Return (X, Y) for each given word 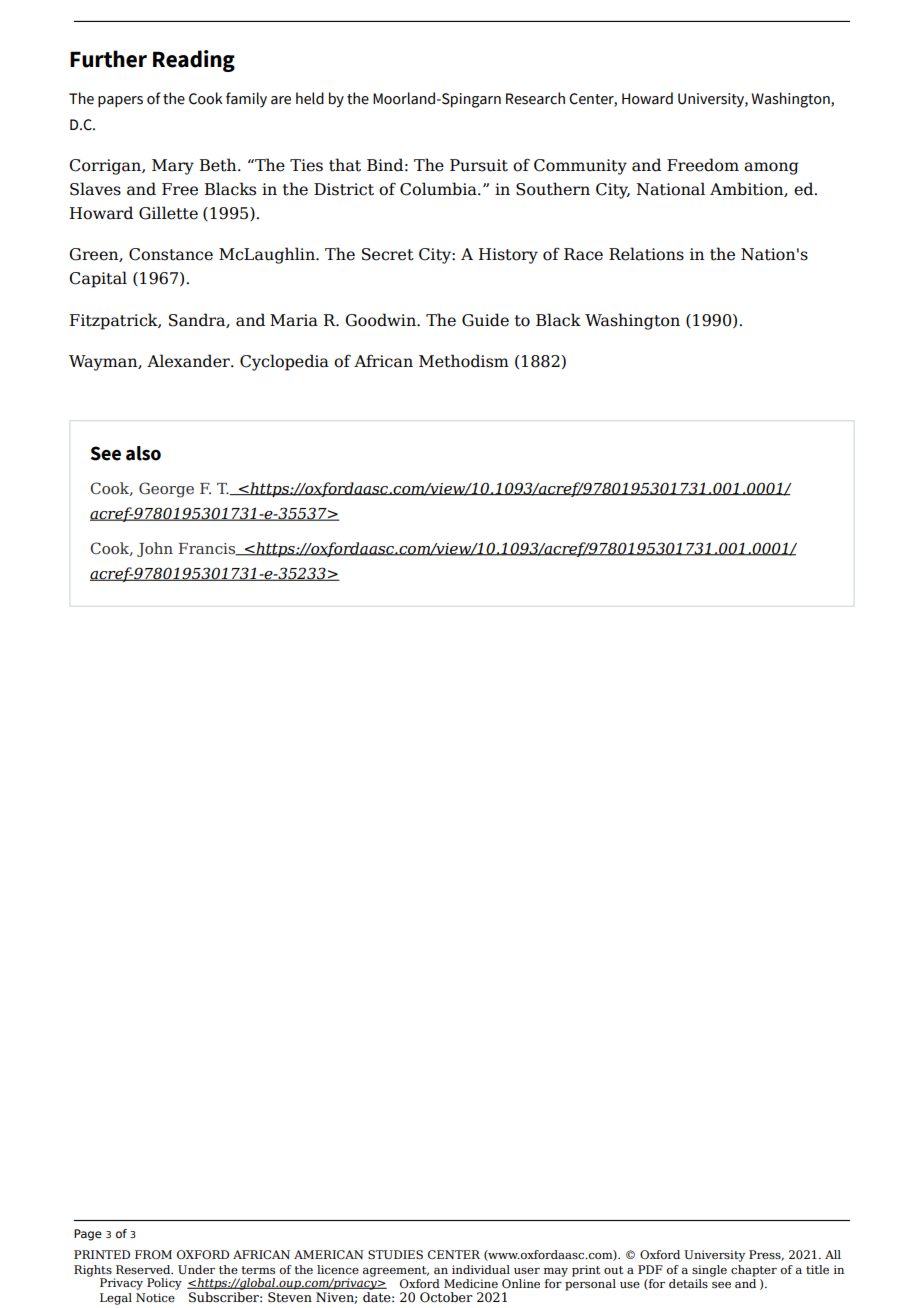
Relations (646, 254)
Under (196, 1270)
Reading (194, 61)
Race (583, 254)
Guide (485, 320)
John (155, 549)
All (833, 1254)
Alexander (189, 361)
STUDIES (395, 1254)
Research (535, 98)
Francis (208, 549)
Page (88, 1235)
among (771, 168)
